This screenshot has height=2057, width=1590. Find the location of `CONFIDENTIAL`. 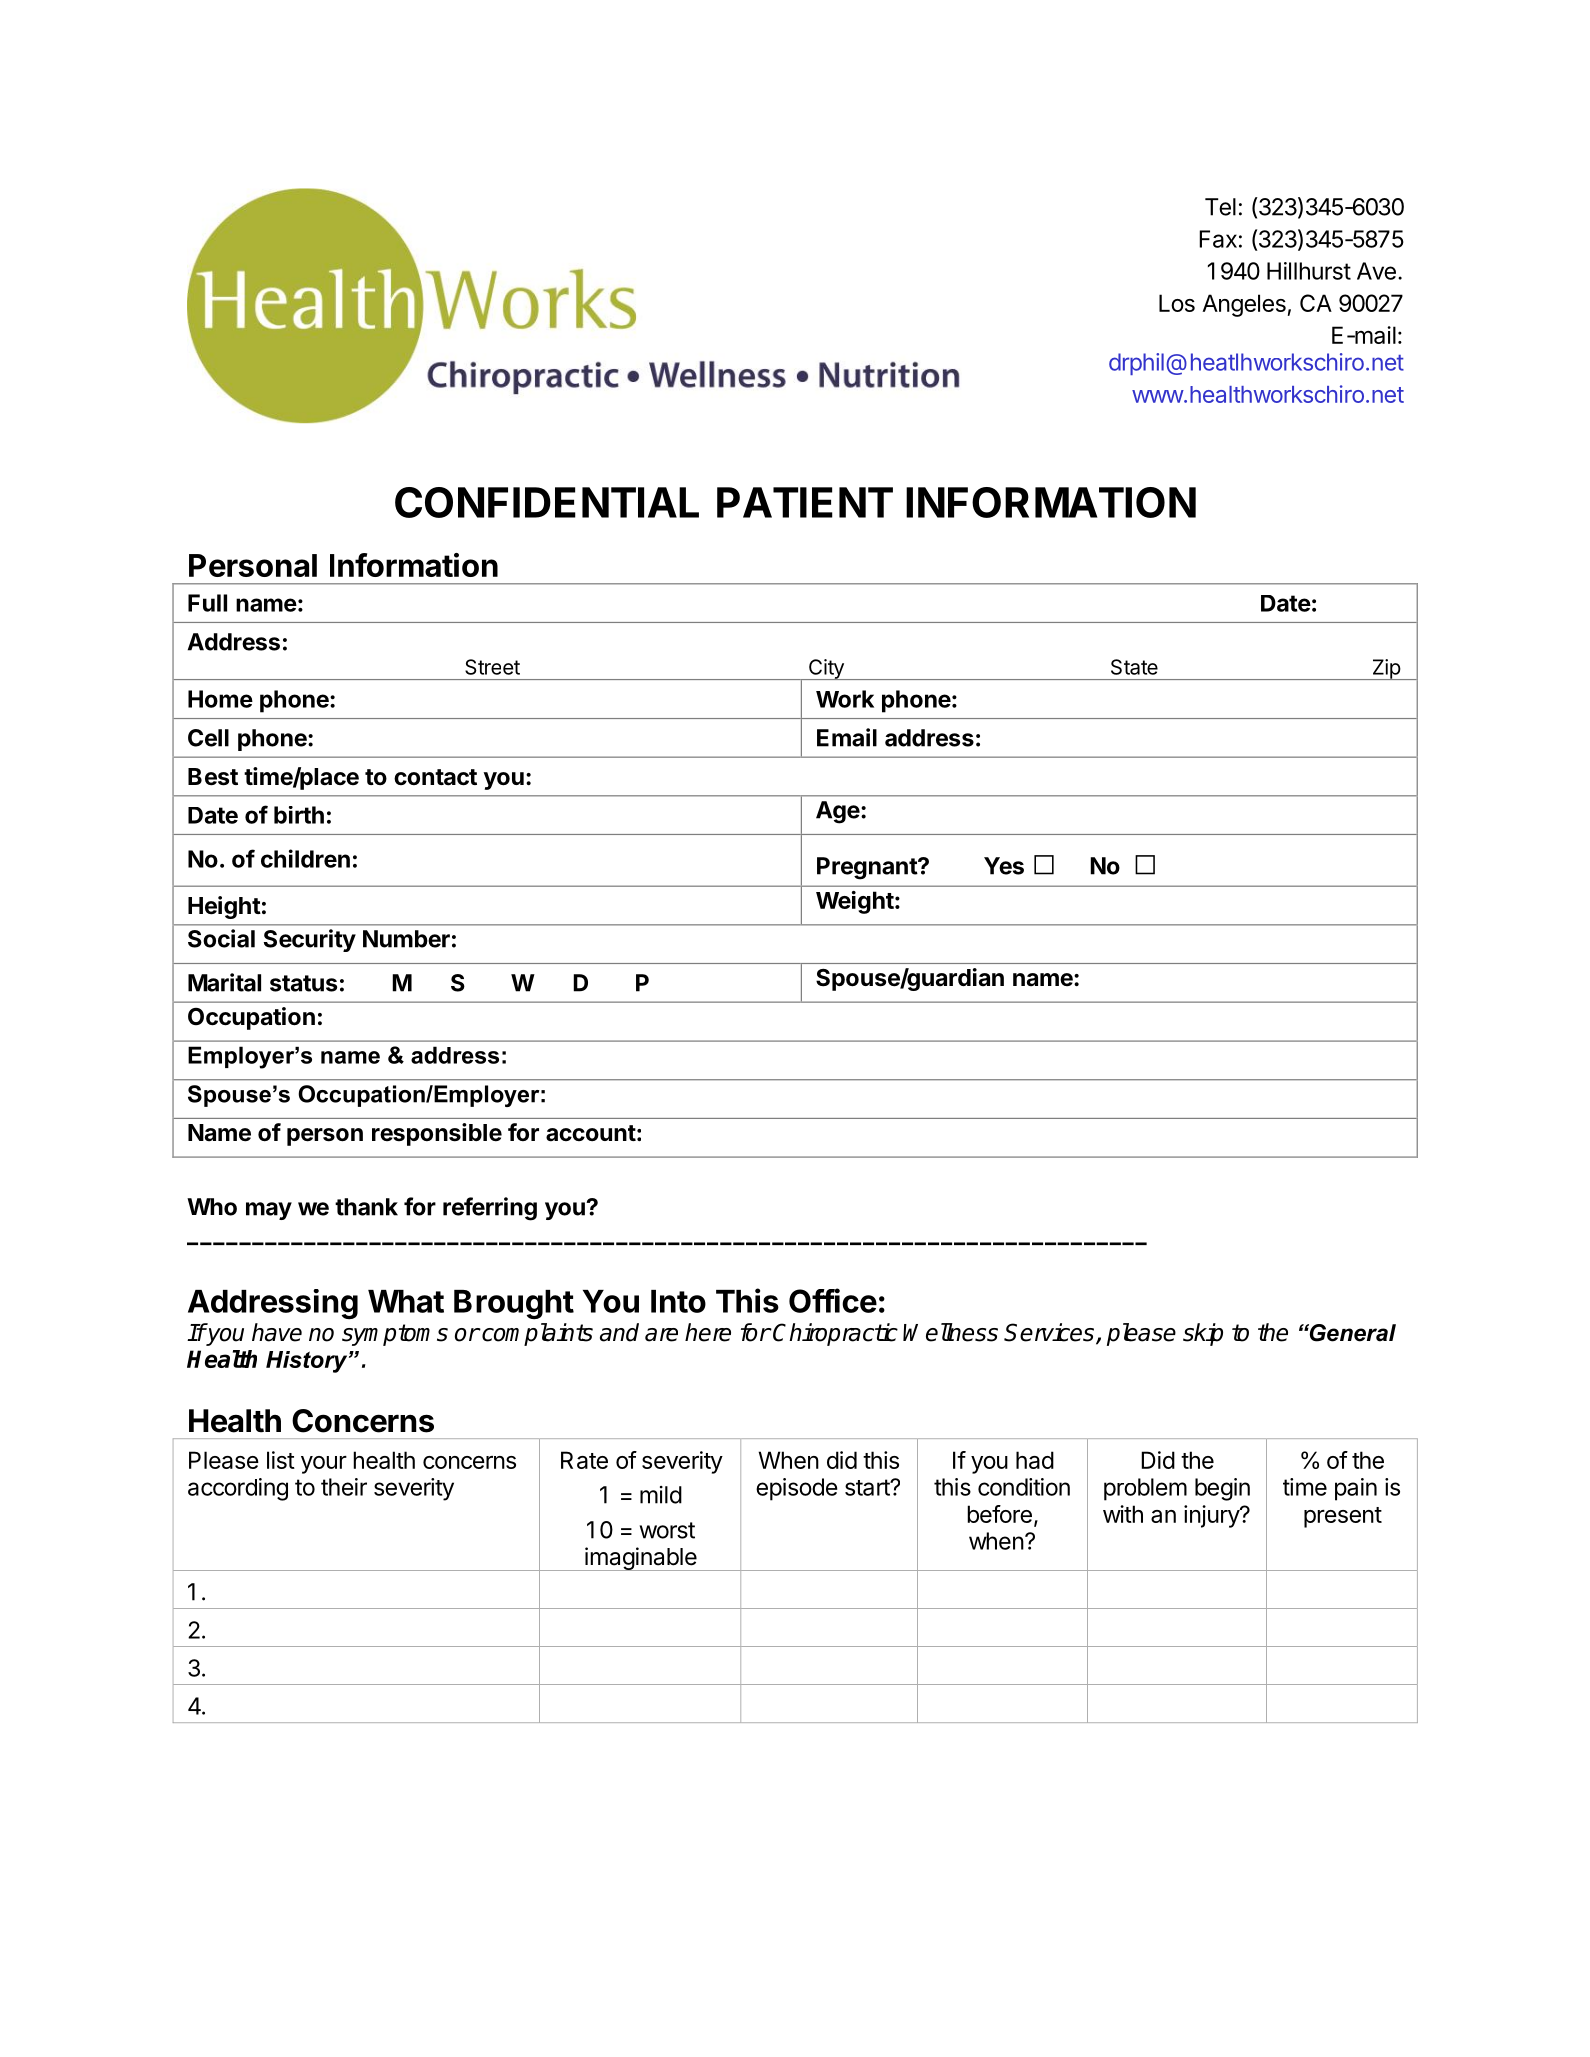

CONFIDENTIAL is located at coordinates (547, 502).
